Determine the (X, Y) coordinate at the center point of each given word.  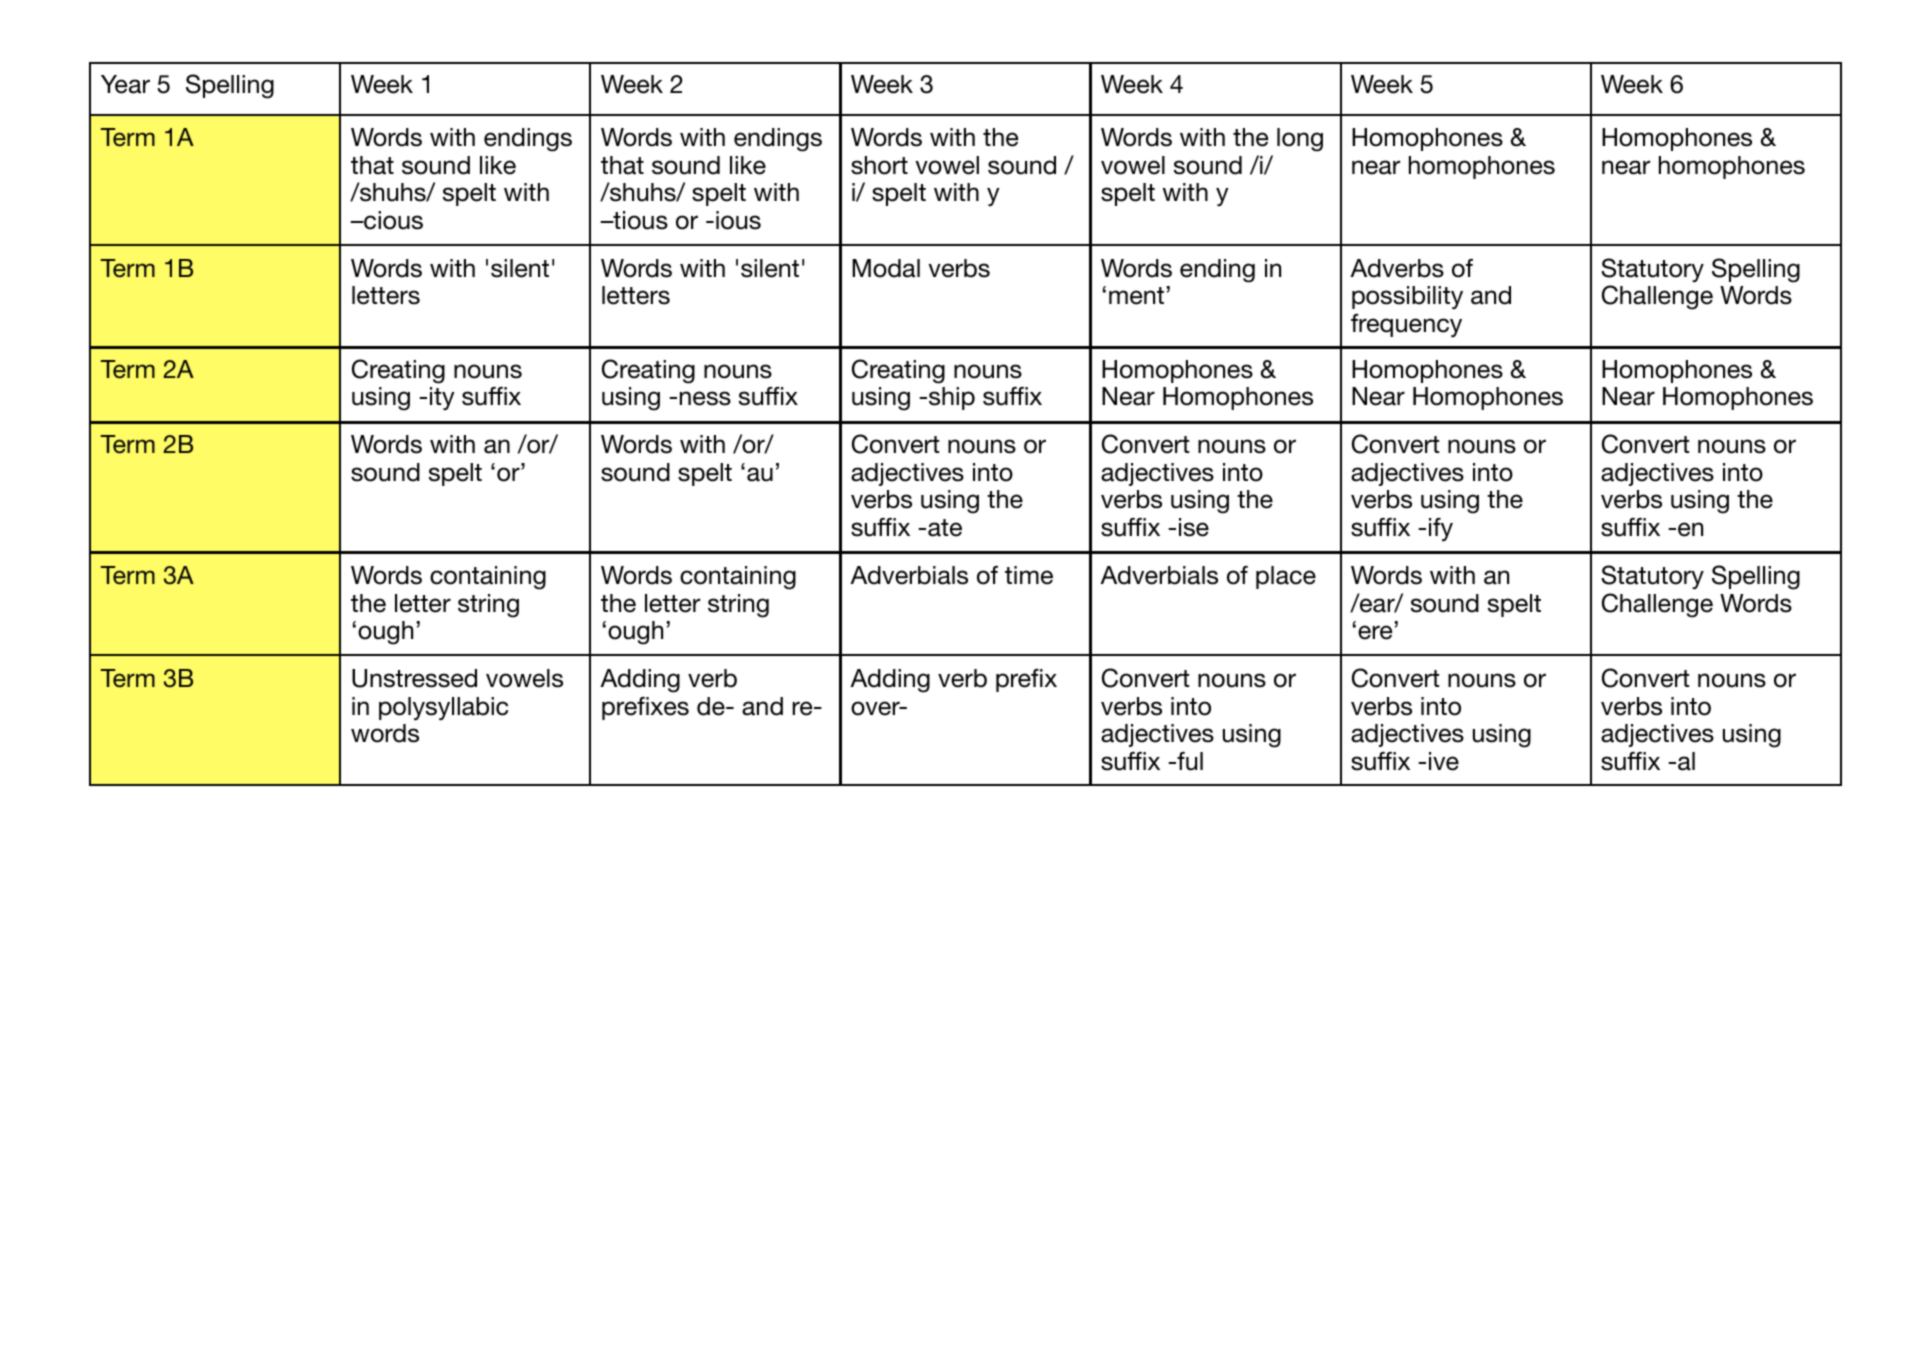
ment (1136, 296)
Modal (886, 268)
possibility (1407, 298)
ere (1375, 632)
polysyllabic (443, 709)
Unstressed (414, 678)
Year (125, 84)
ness (705, 398)
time (1029, 575)
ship (952, 398)
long (1300, 140)
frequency (1406, 326)
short (879, 165)
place (1286, 577)
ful (1189, 761)
